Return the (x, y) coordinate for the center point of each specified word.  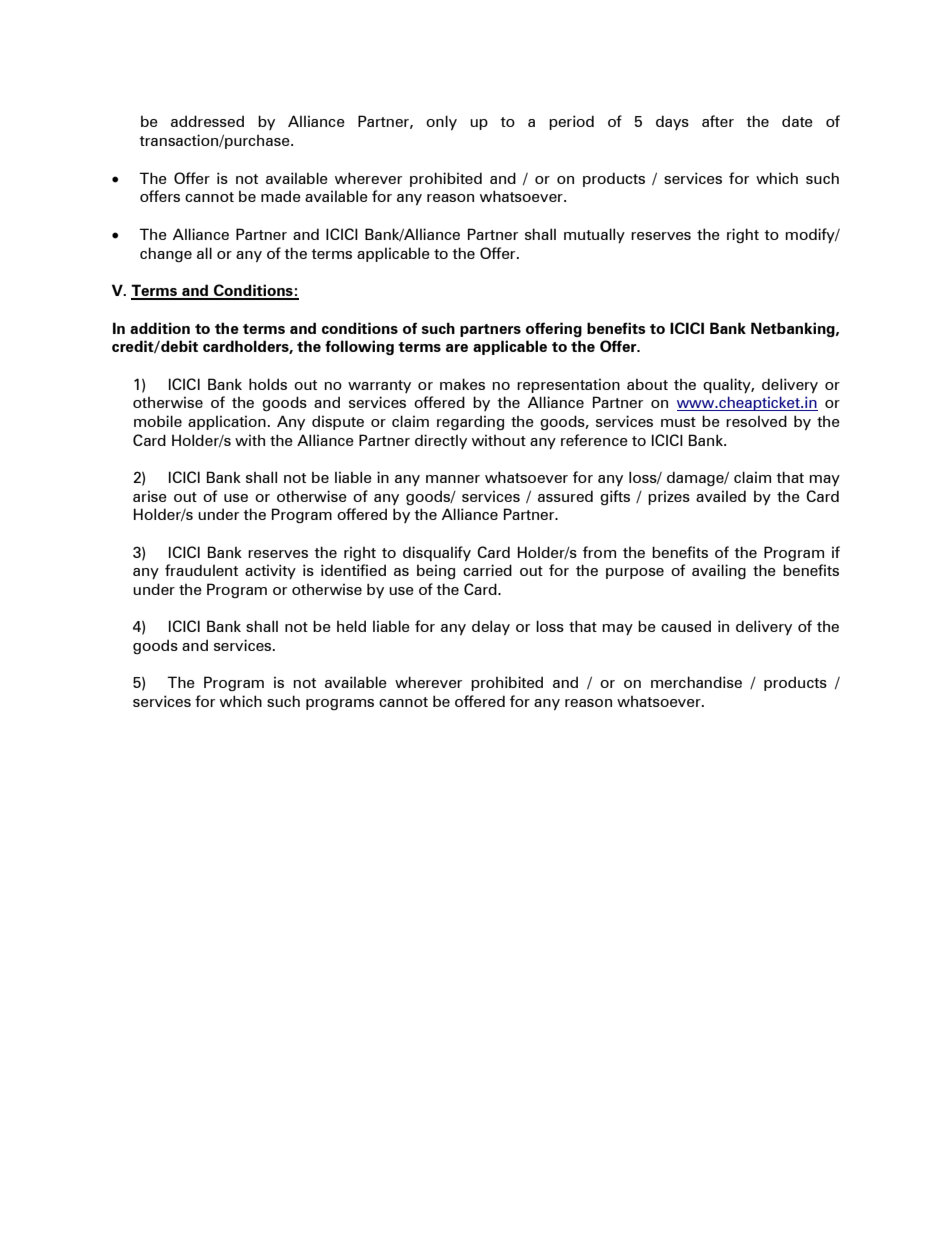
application (227, 422)
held (351, 626)
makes (462, 384)
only (441, 122)
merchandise (696, 682)
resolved (756, 421)
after (718, 121)
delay (491, 627)
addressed (207, 121)
